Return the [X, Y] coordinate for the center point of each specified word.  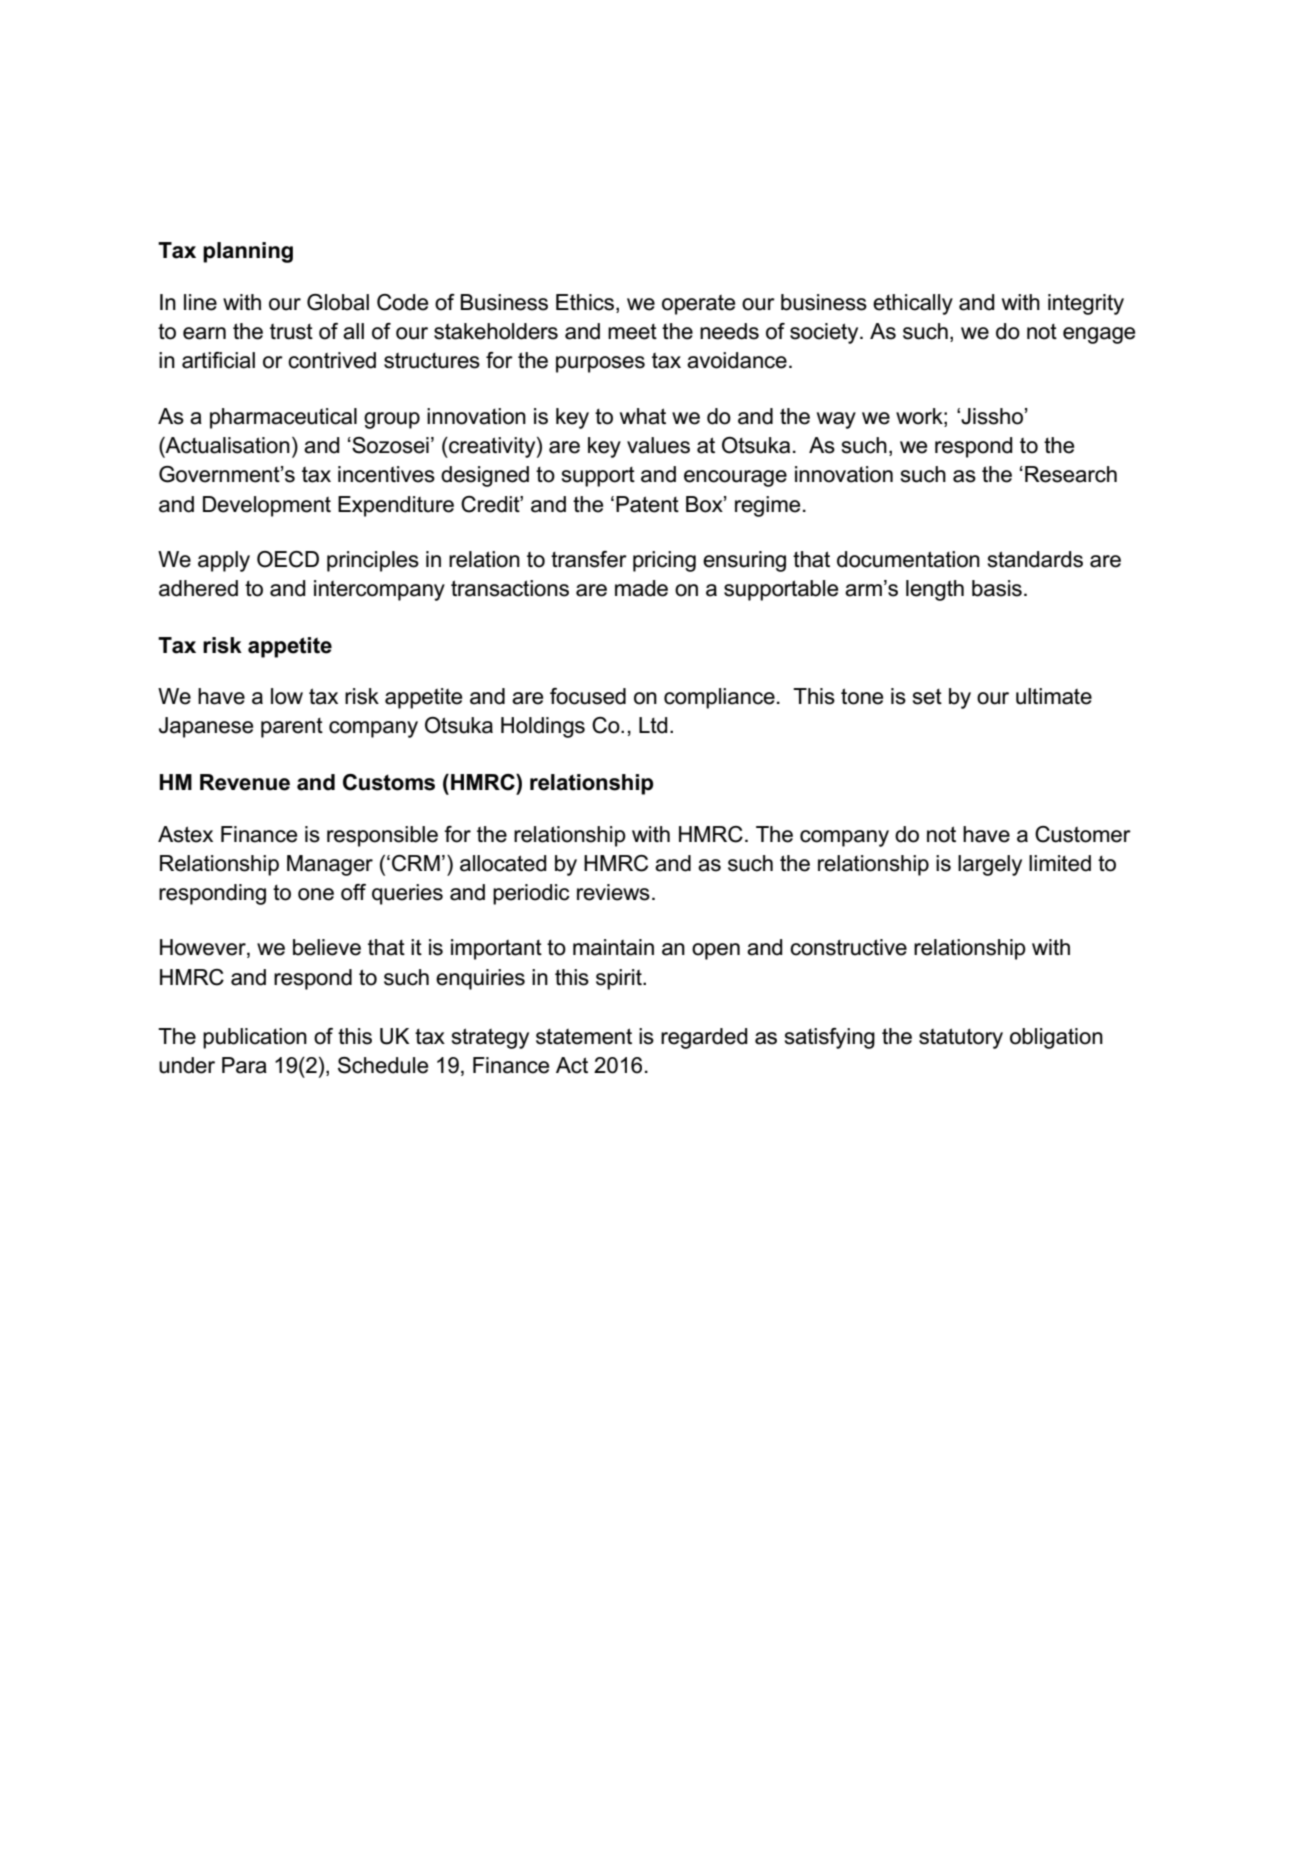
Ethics [586, 303]
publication [255, 1038]
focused [588, 696]
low [287, 696]
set [927, 697]
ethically [913, 304]
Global [338, 302]
